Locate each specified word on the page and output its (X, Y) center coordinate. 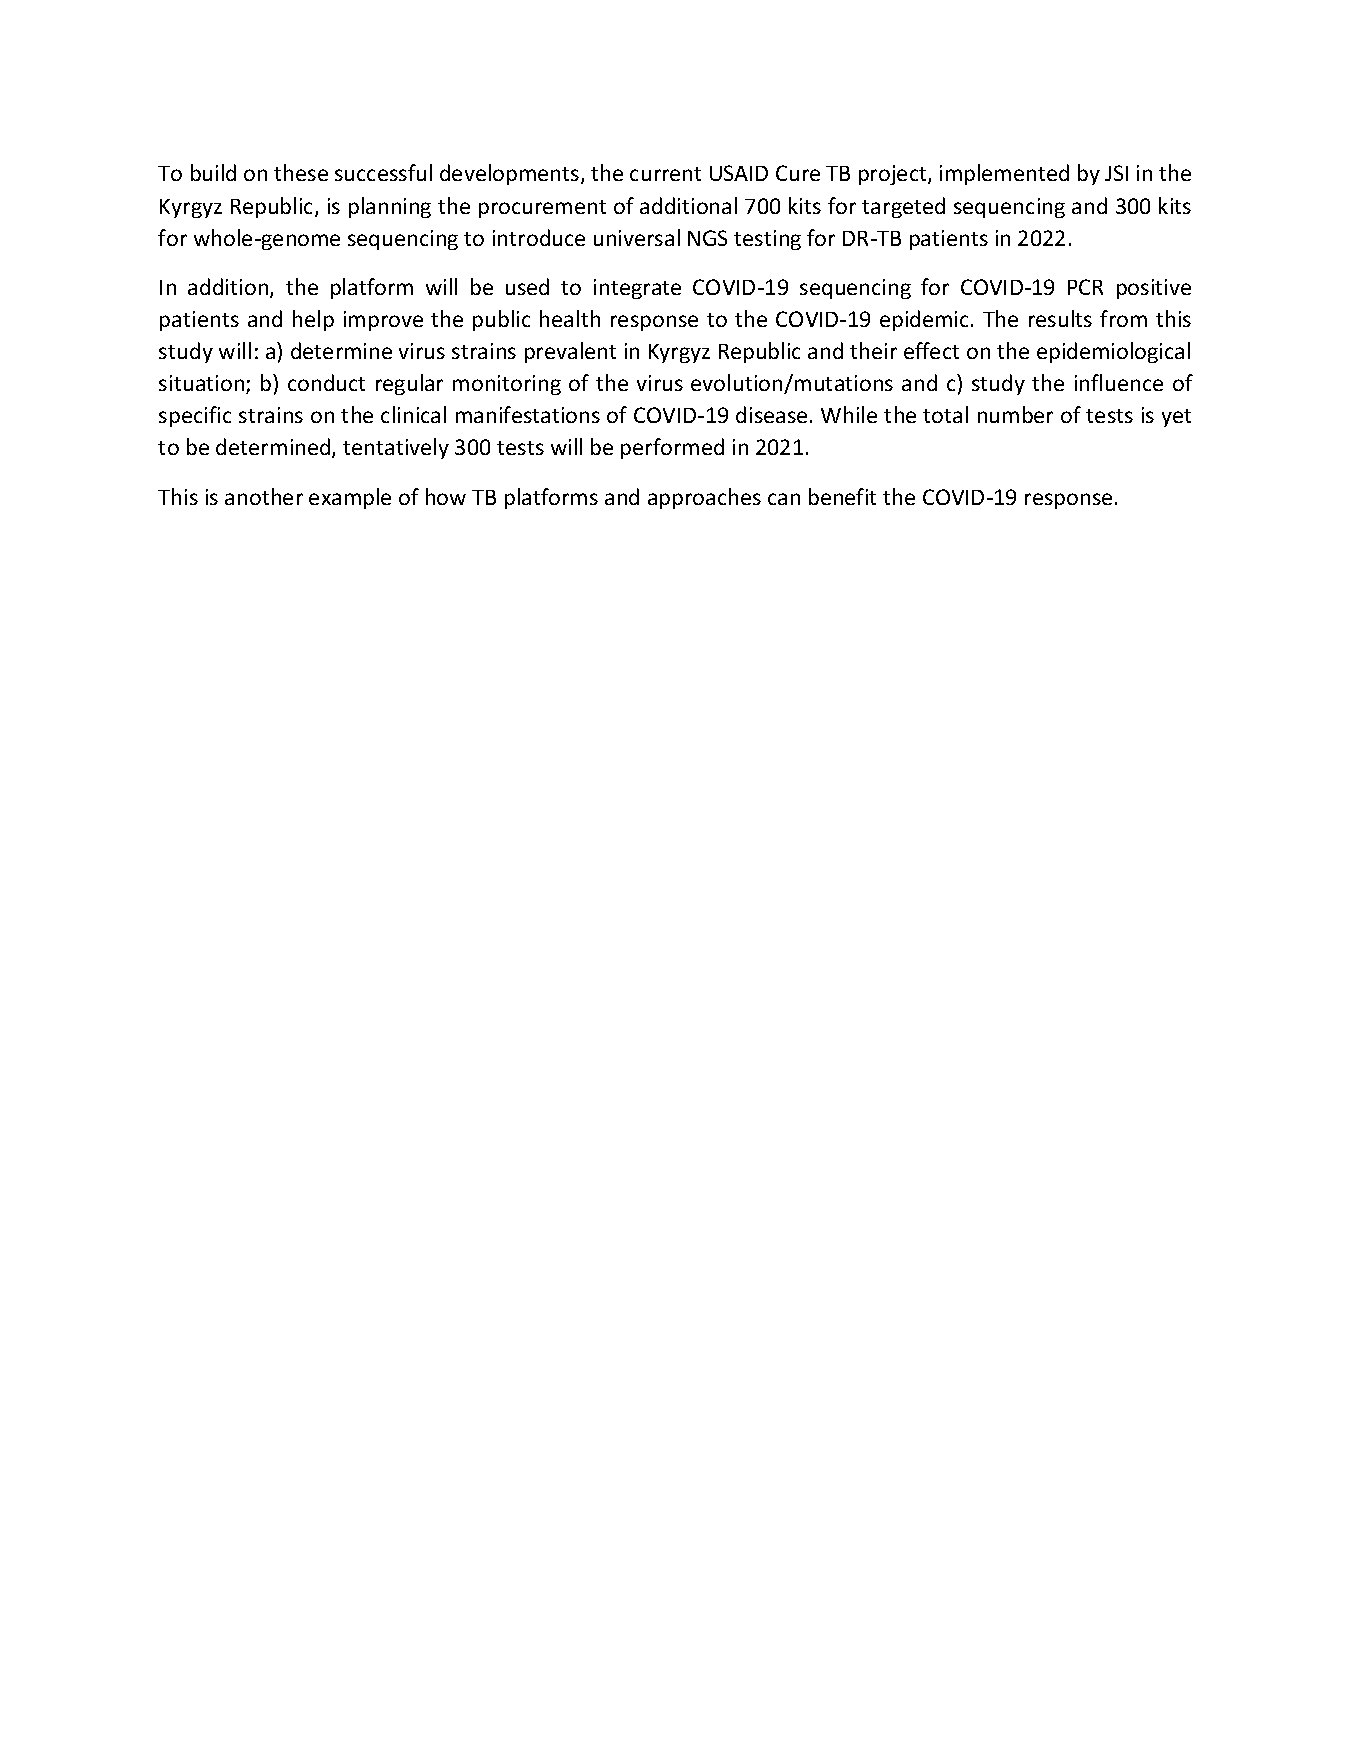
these (301, 172)
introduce (539, 237)
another (264, 496)
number (1015, 414)
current (665, 174)
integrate (637, 289)
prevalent (570, 352)
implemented (1004, 174)
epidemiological (1113, 352)
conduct (326, 382)
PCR (1085, 287)
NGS (707, 238)
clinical (413, 414)
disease (771, 414)
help (313, 320)
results (1060, 318)
